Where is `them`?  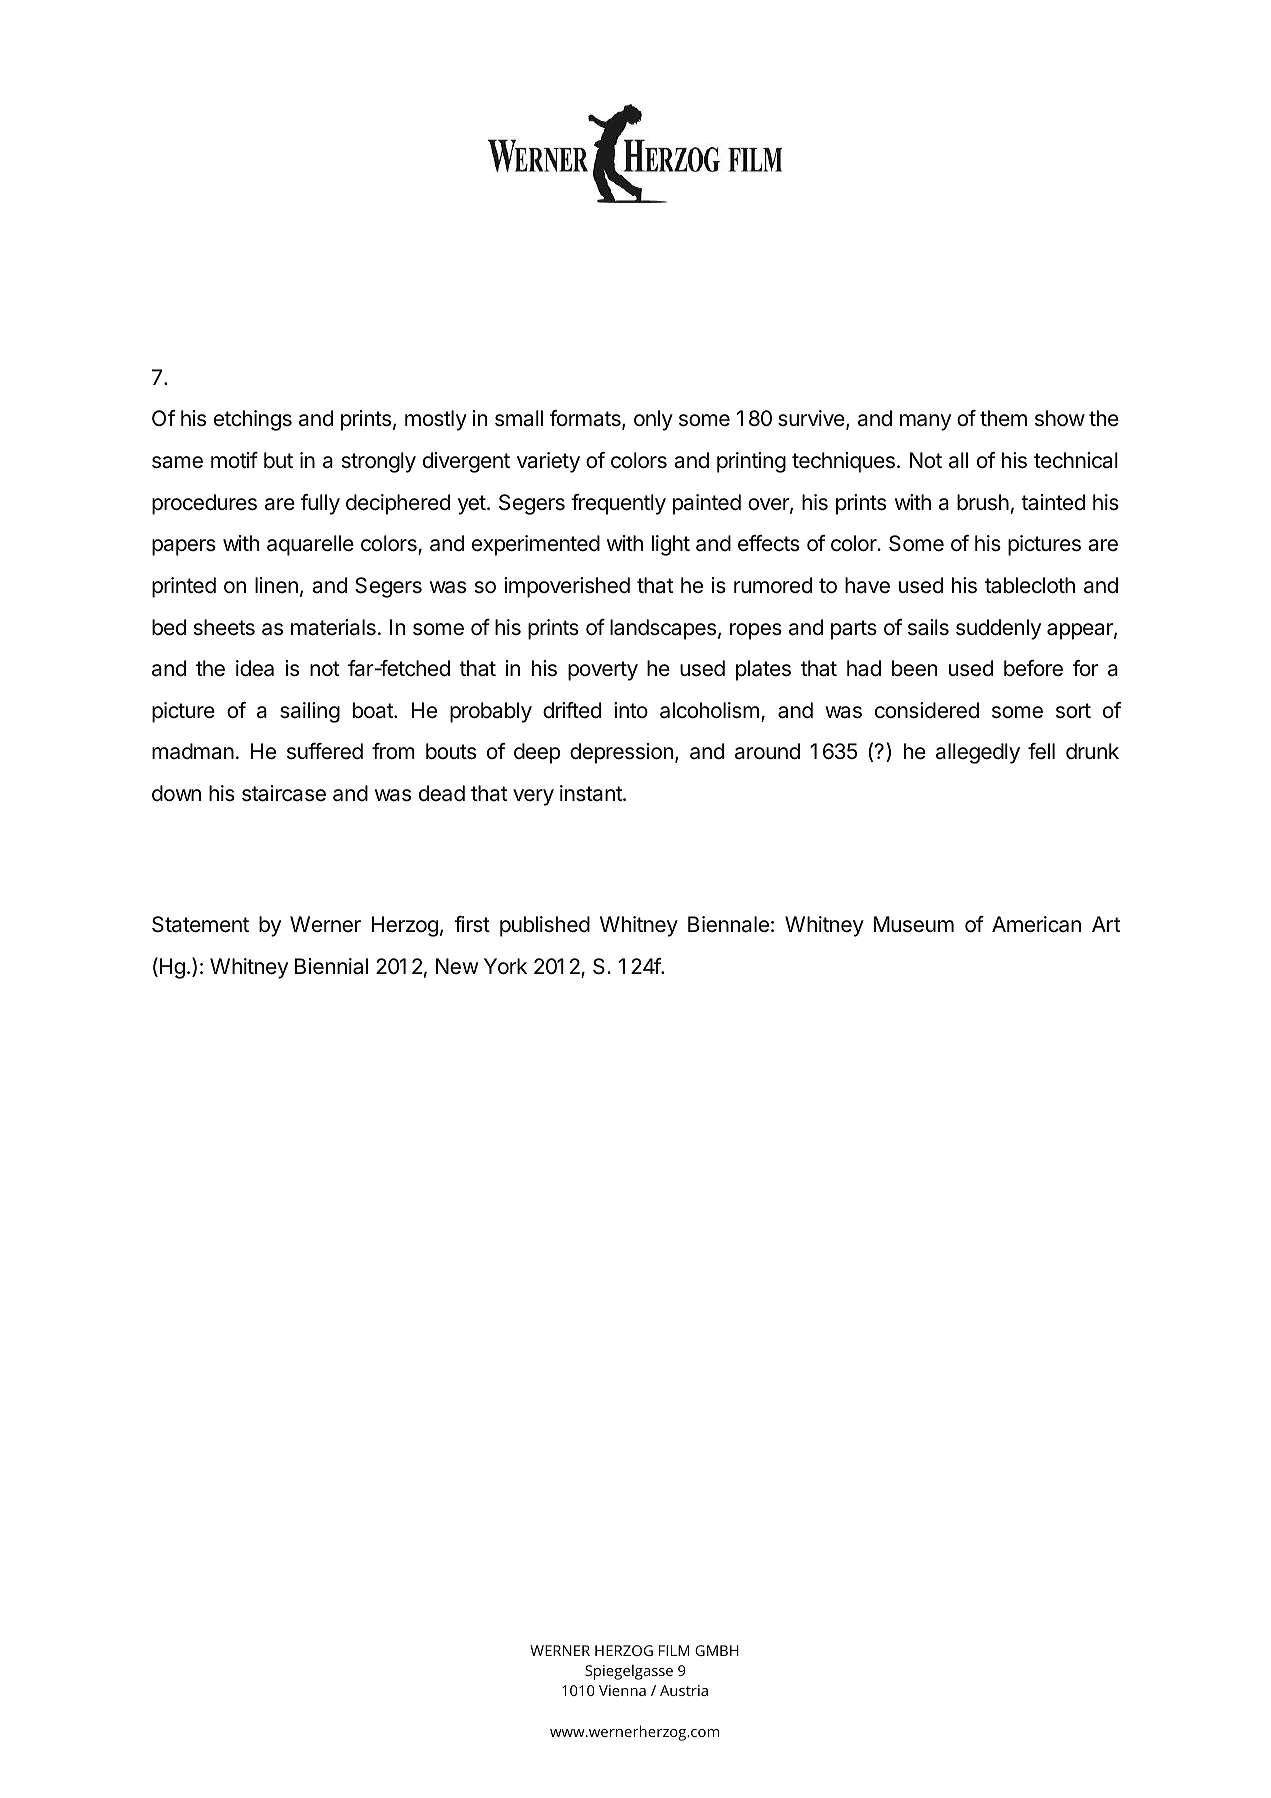 them is located at coordinates (1003, 418).
